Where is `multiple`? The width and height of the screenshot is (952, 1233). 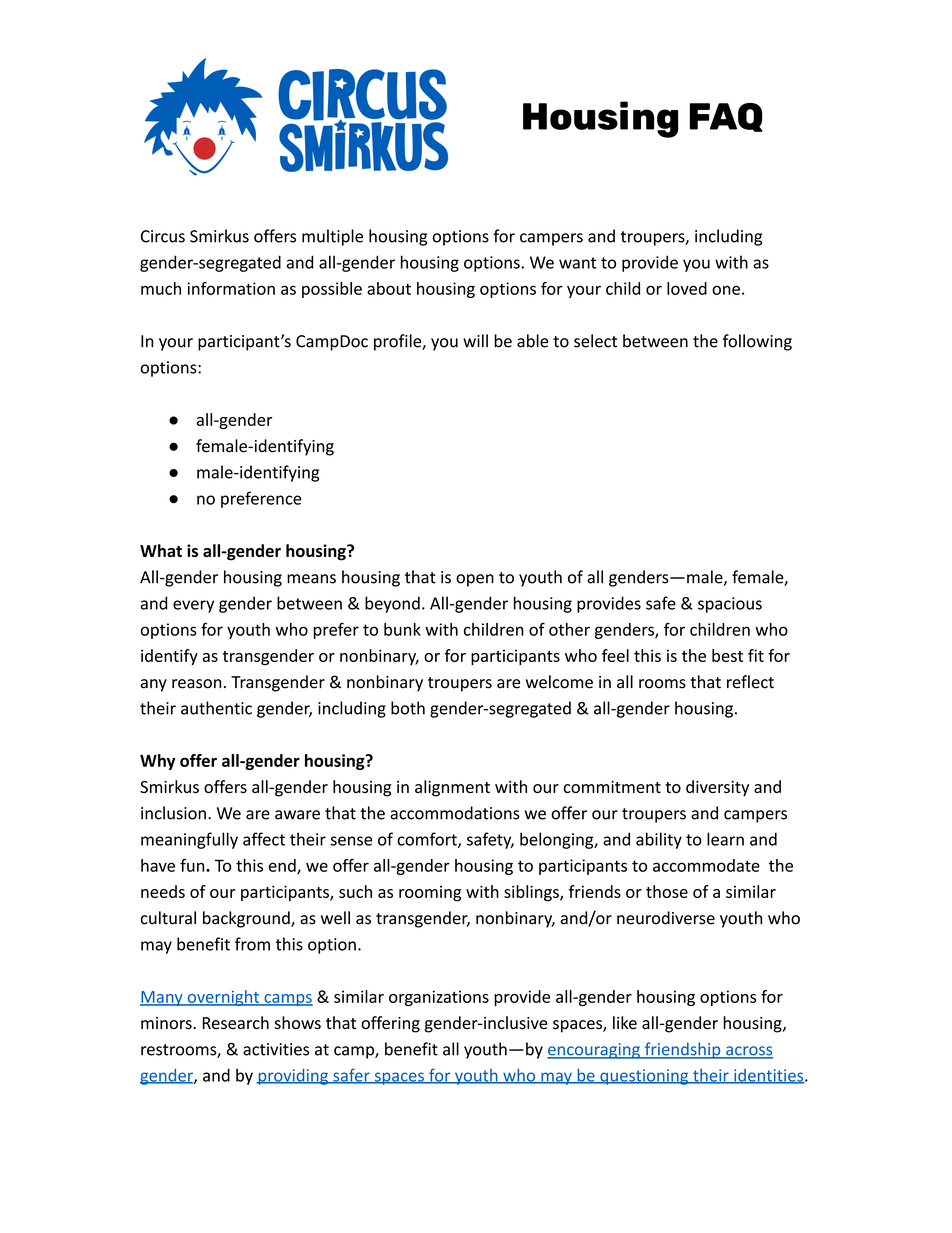 multiple is located at coordinates (332, 237).
